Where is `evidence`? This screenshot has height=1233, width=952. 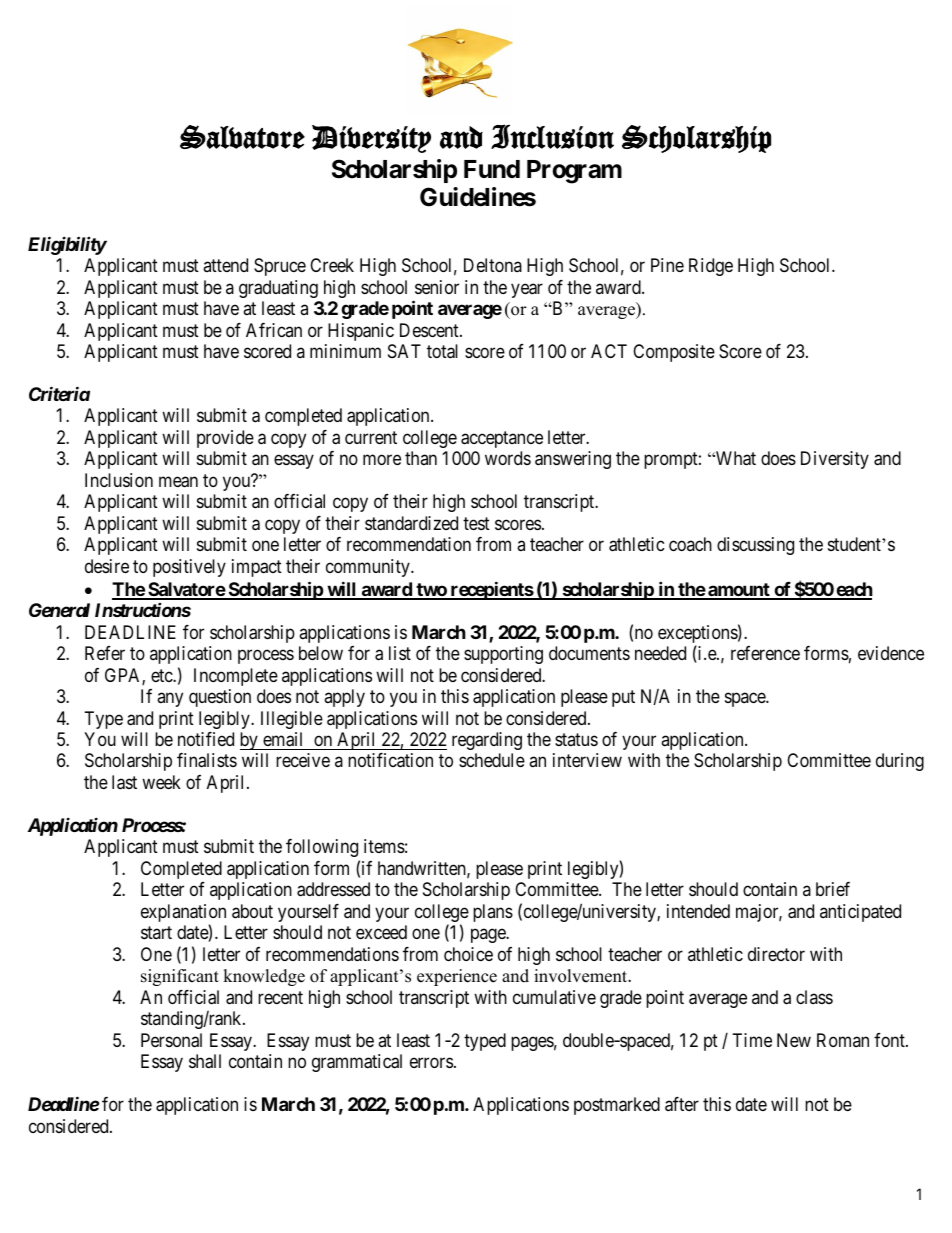
evidence is located at coordinates (891, 653).
